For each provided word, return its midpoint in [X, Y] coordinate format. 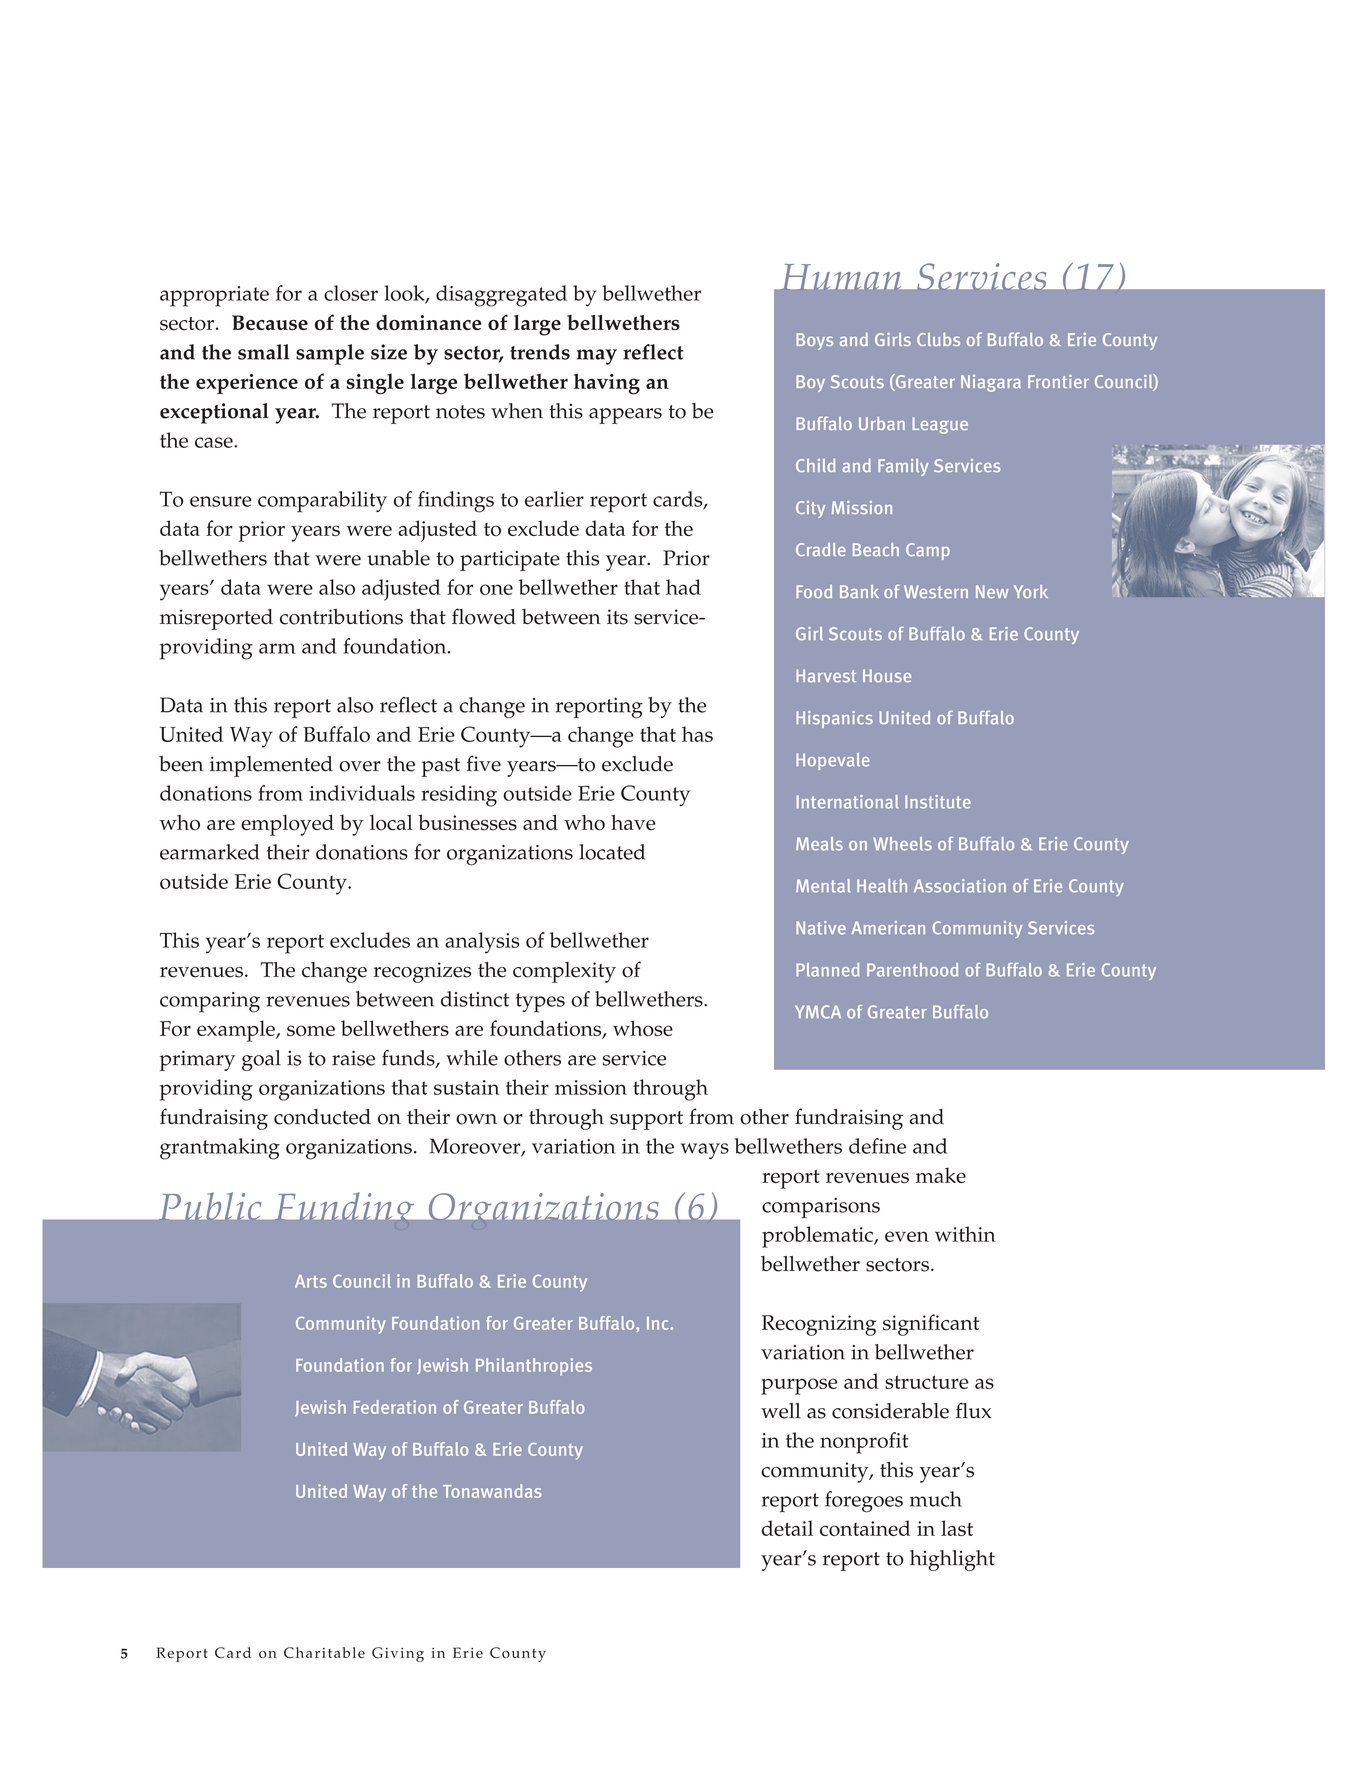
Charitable [324, 1652]
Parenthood [912, 970]
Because [270, 323]
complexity [564, 972]
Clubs [938, 339]
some [311, 1030]
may [597, 357]
